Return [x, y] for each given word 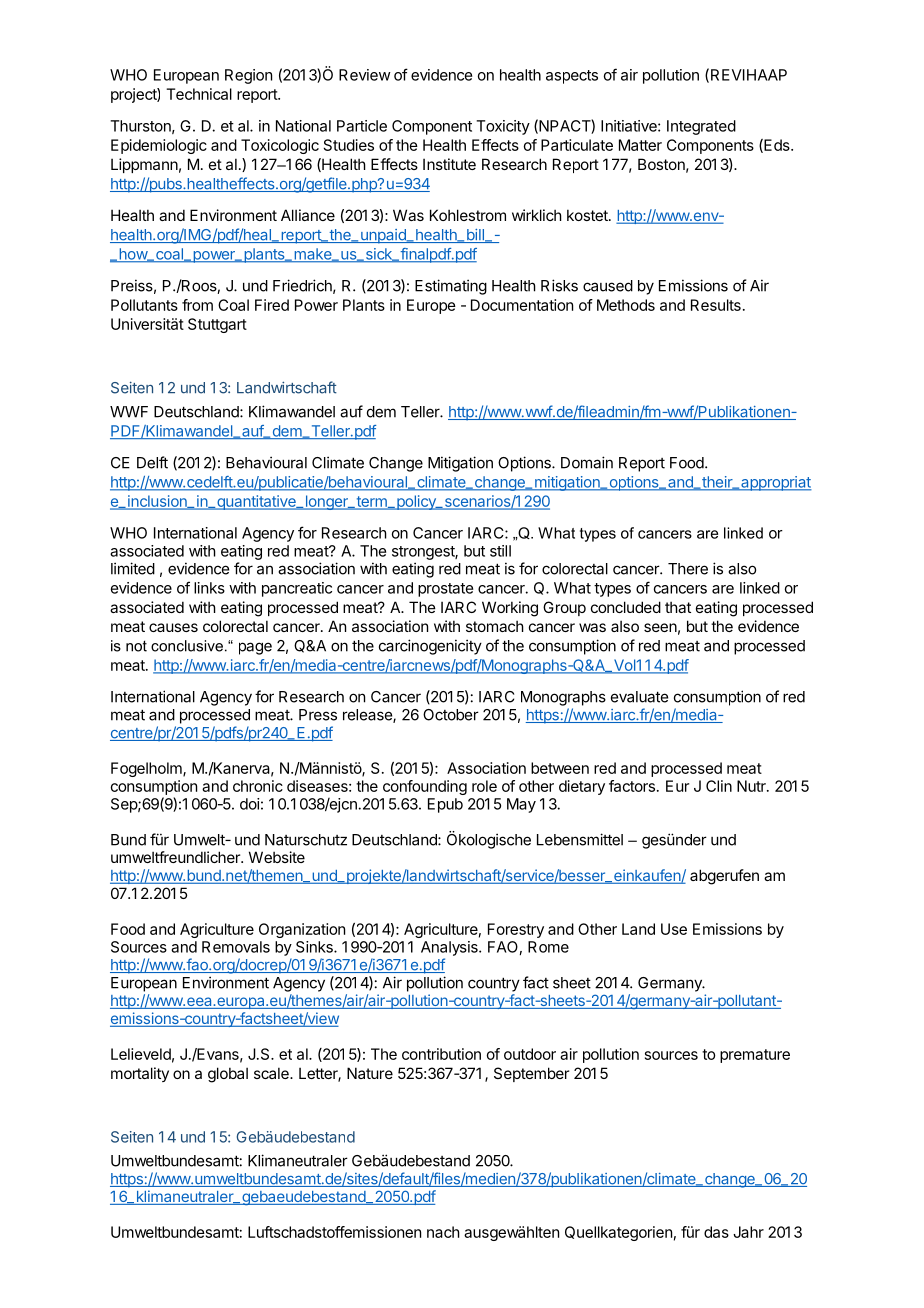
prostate [445, 590]
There [688, 569]
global [228, 1075]
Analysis [450, 948]
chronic [258, 786]
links [209, 588]
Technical [199, 94]
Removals [236, 947]
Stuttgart [217, 325]
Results [716, 305]
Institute [449, 164]
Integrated [701, 127]
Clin [719, 786]
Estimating [451, 287]
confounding [425, 787]
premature [755, 1056]
